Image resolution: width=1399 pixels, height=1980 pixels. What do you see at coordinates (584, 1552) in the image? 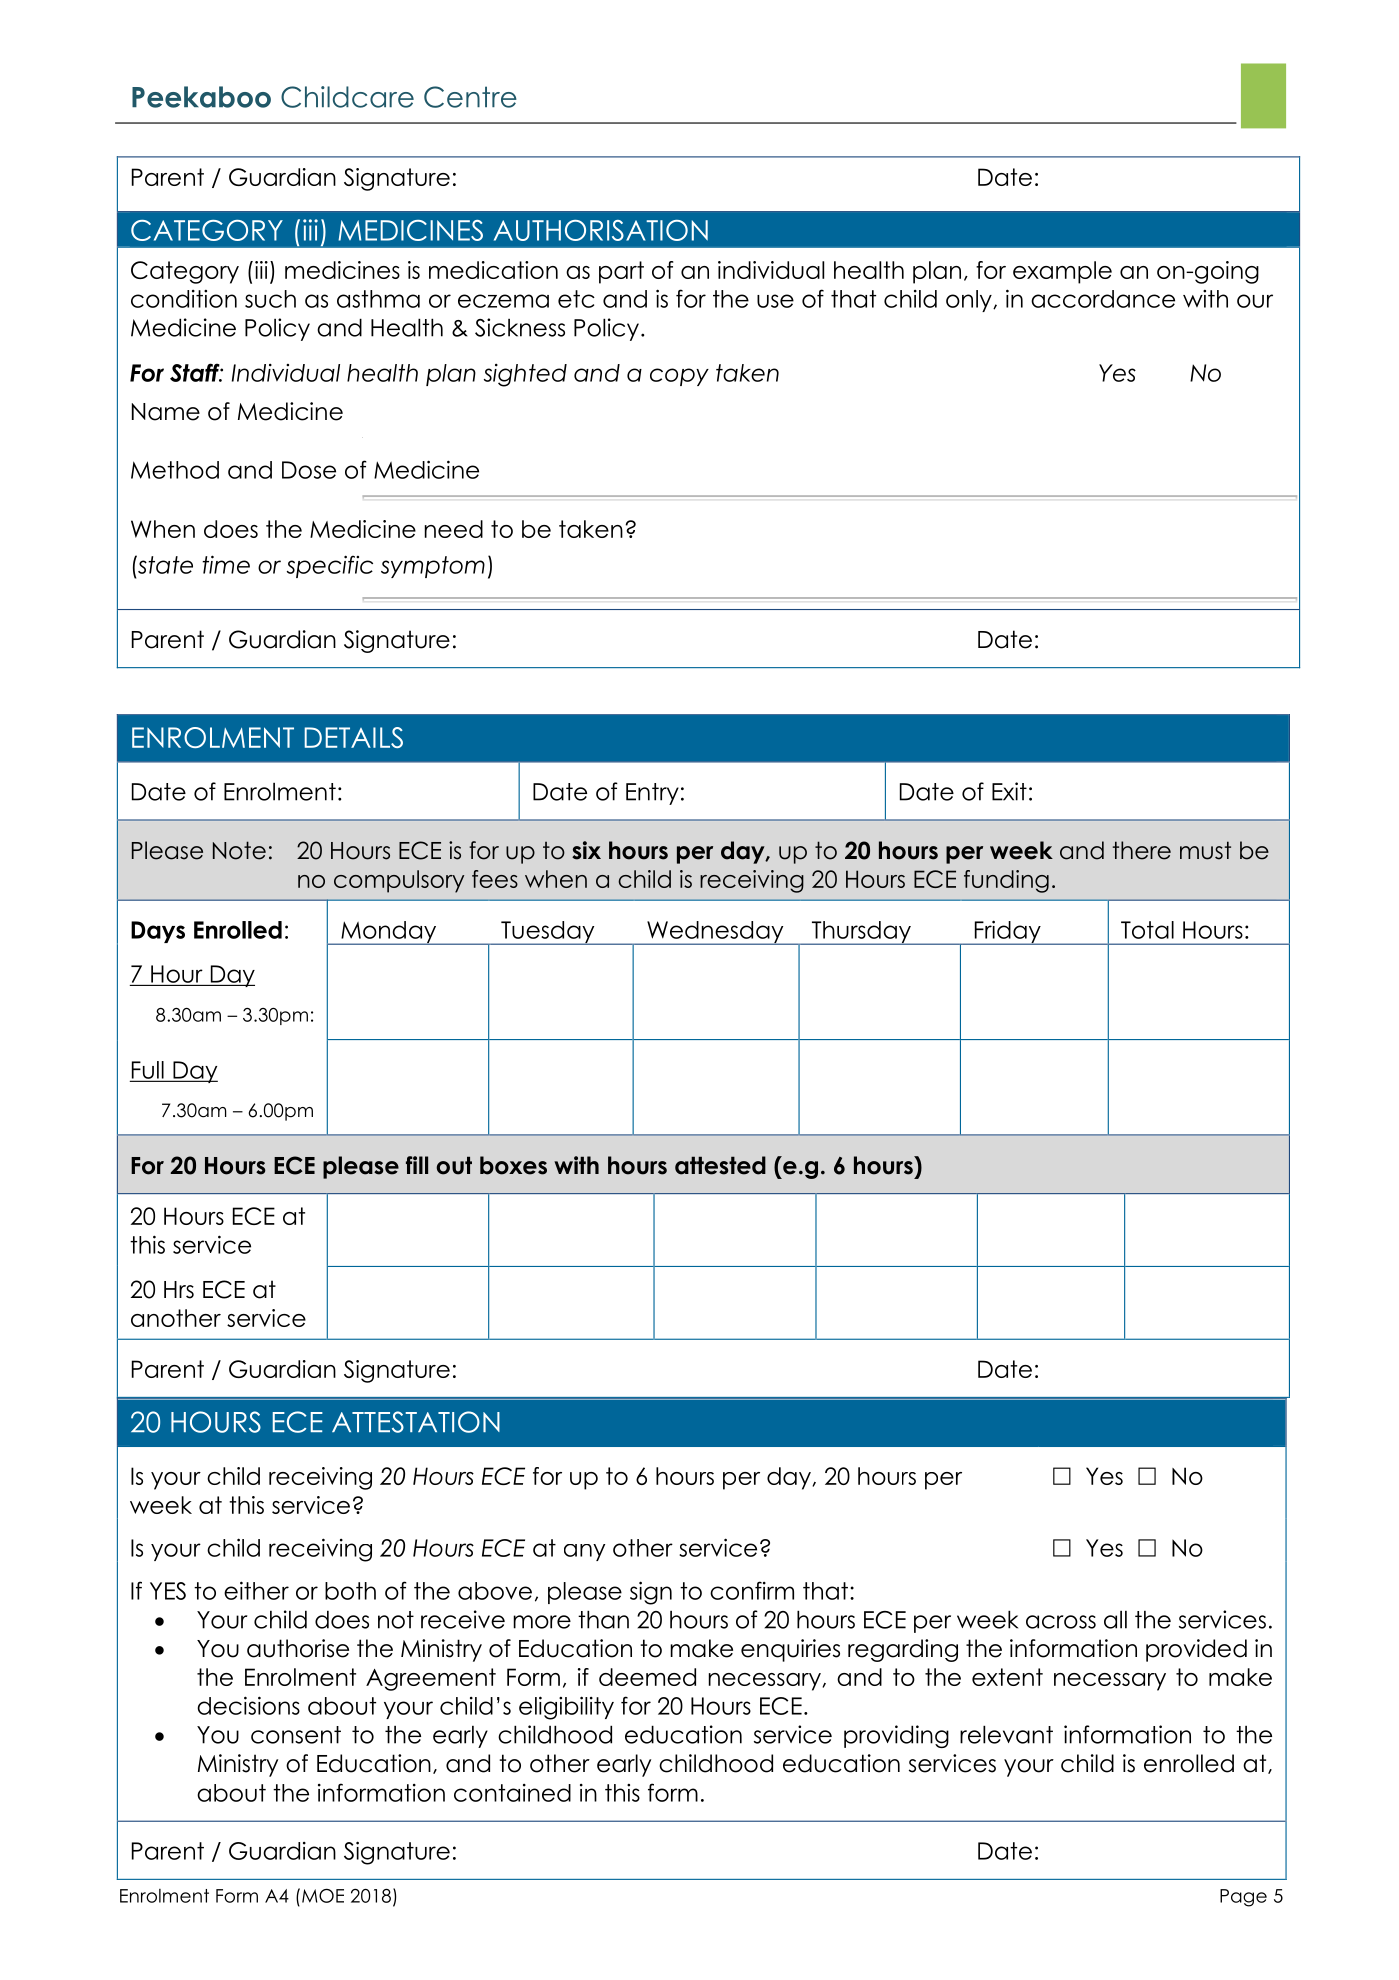
I see `any` at bounding box center [584, 1552].
